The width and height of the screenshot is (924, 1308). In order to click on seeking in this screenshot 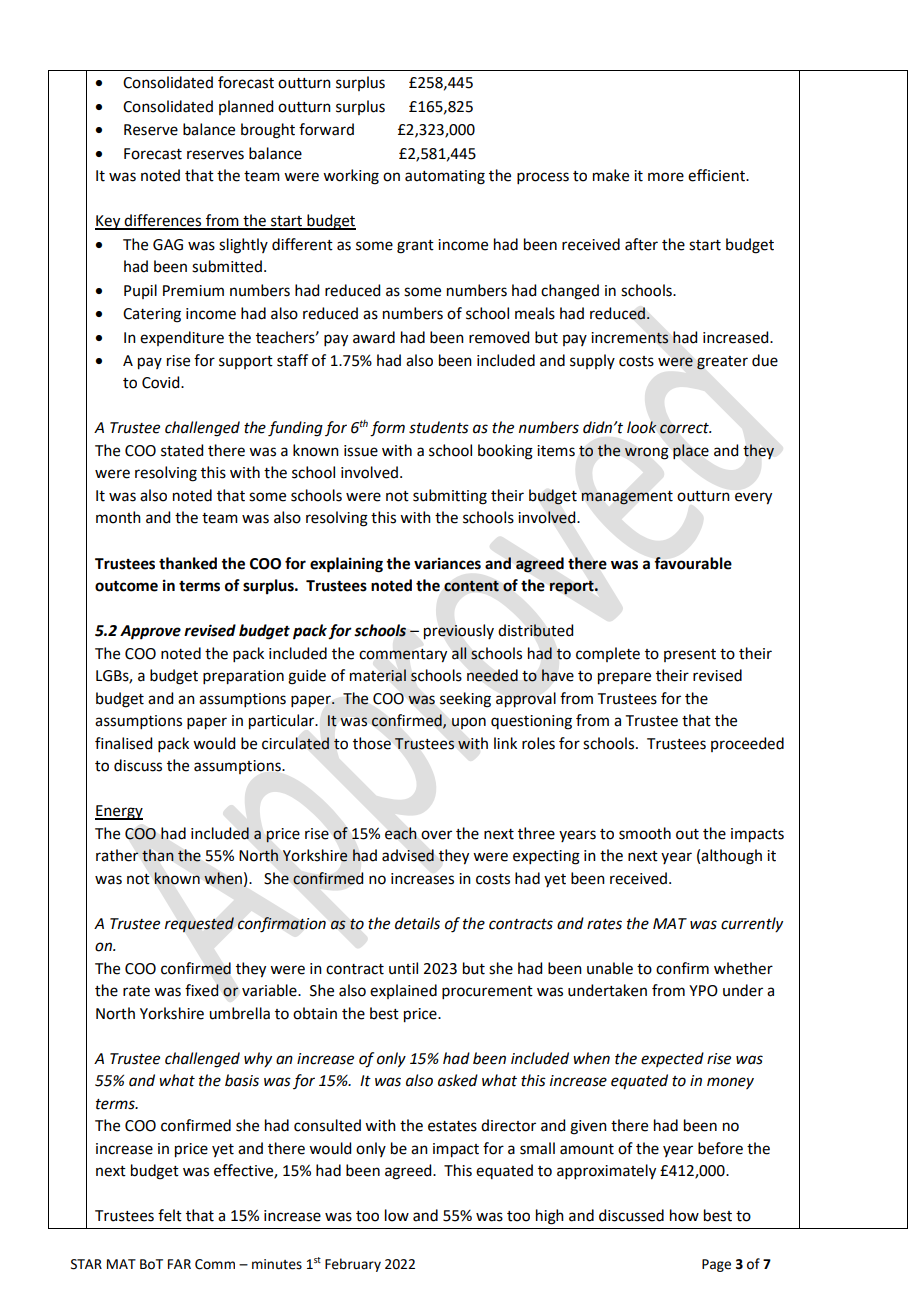, I will do `click(465, 700)`.
